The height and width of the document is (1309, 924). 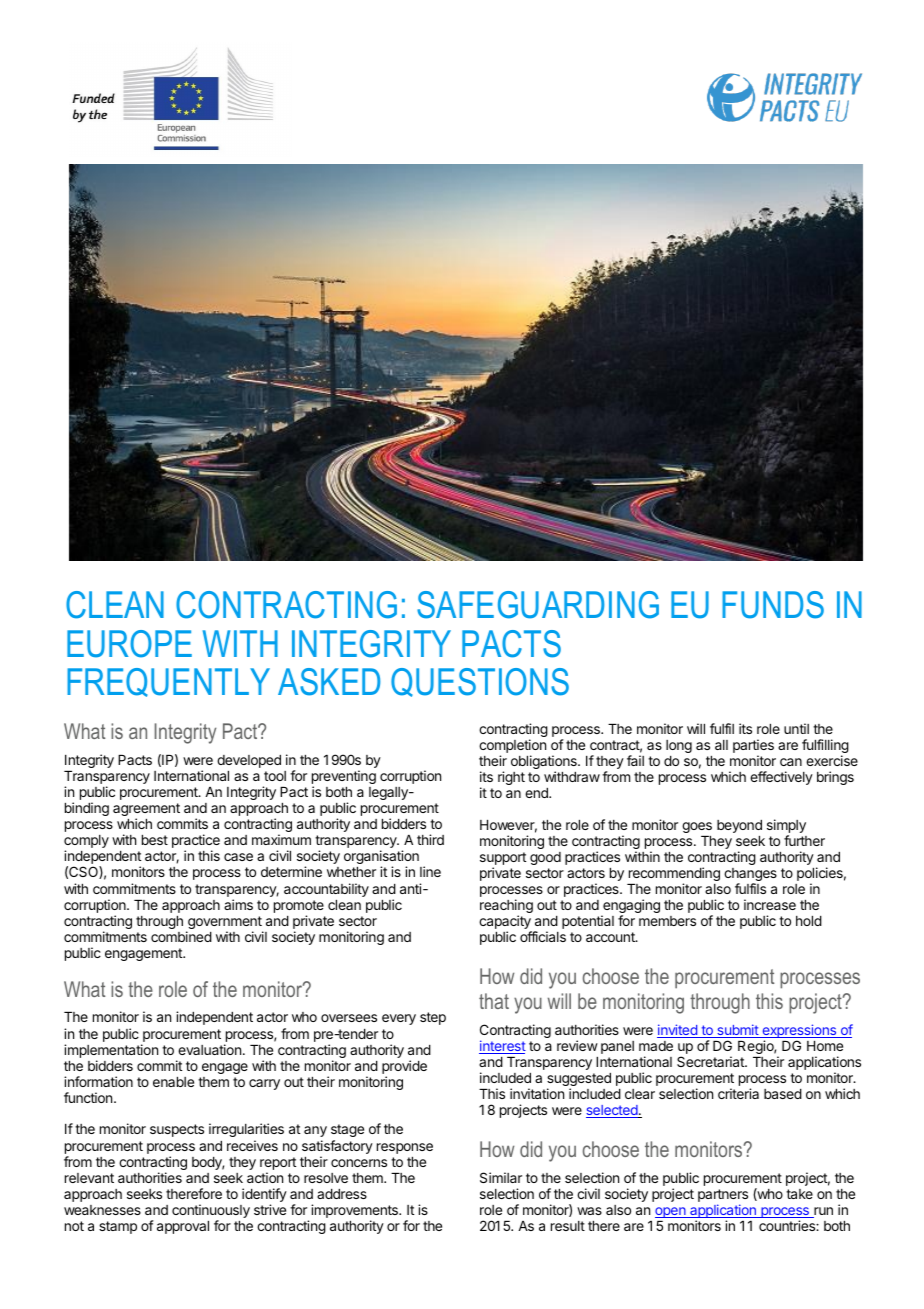 I want to click on Similar, so click(x=501, y=1177).
